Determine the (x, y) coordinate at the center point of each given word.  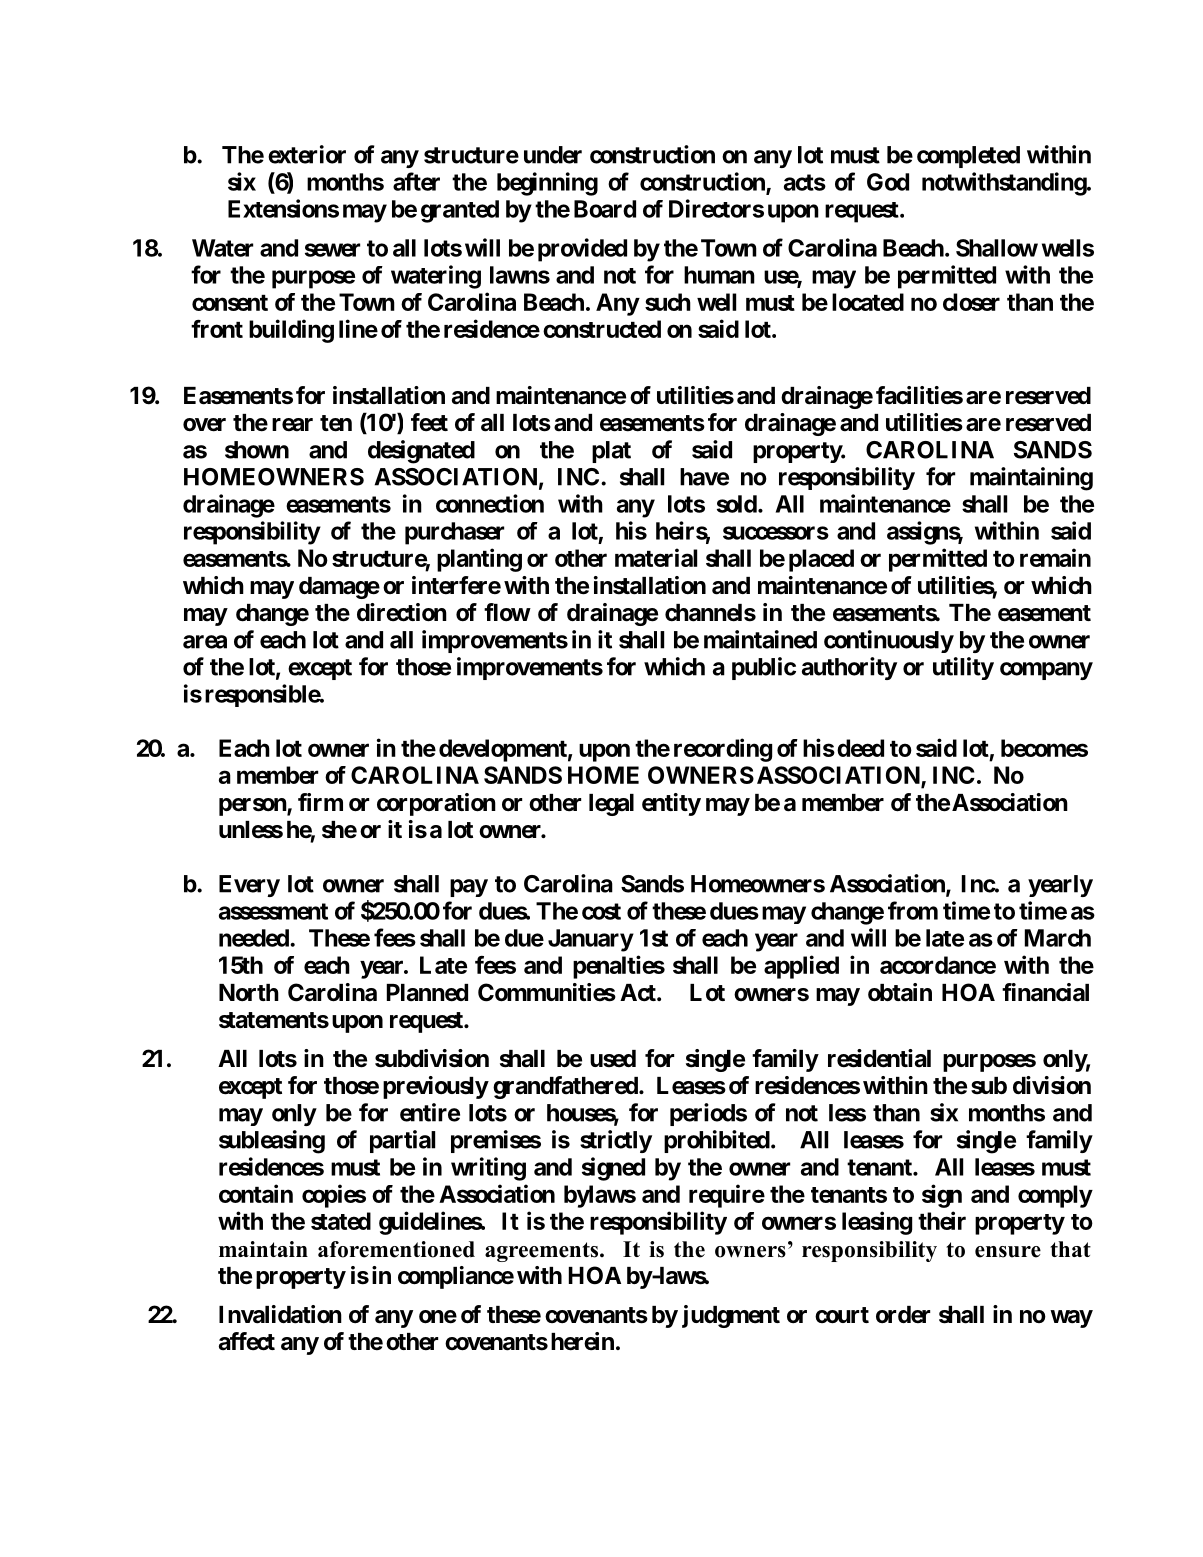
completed (968, 157)
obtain (900, 992)
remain (1055, 557)
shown (257, 450)
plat (611, 452)
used (613, 1059)
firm (320, 802)
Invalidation (280, 1314)
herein (582, 1341)
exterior (307, 154)
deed (860, 748)
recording (723, 750)
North (249, 993)
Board (605, 209)
